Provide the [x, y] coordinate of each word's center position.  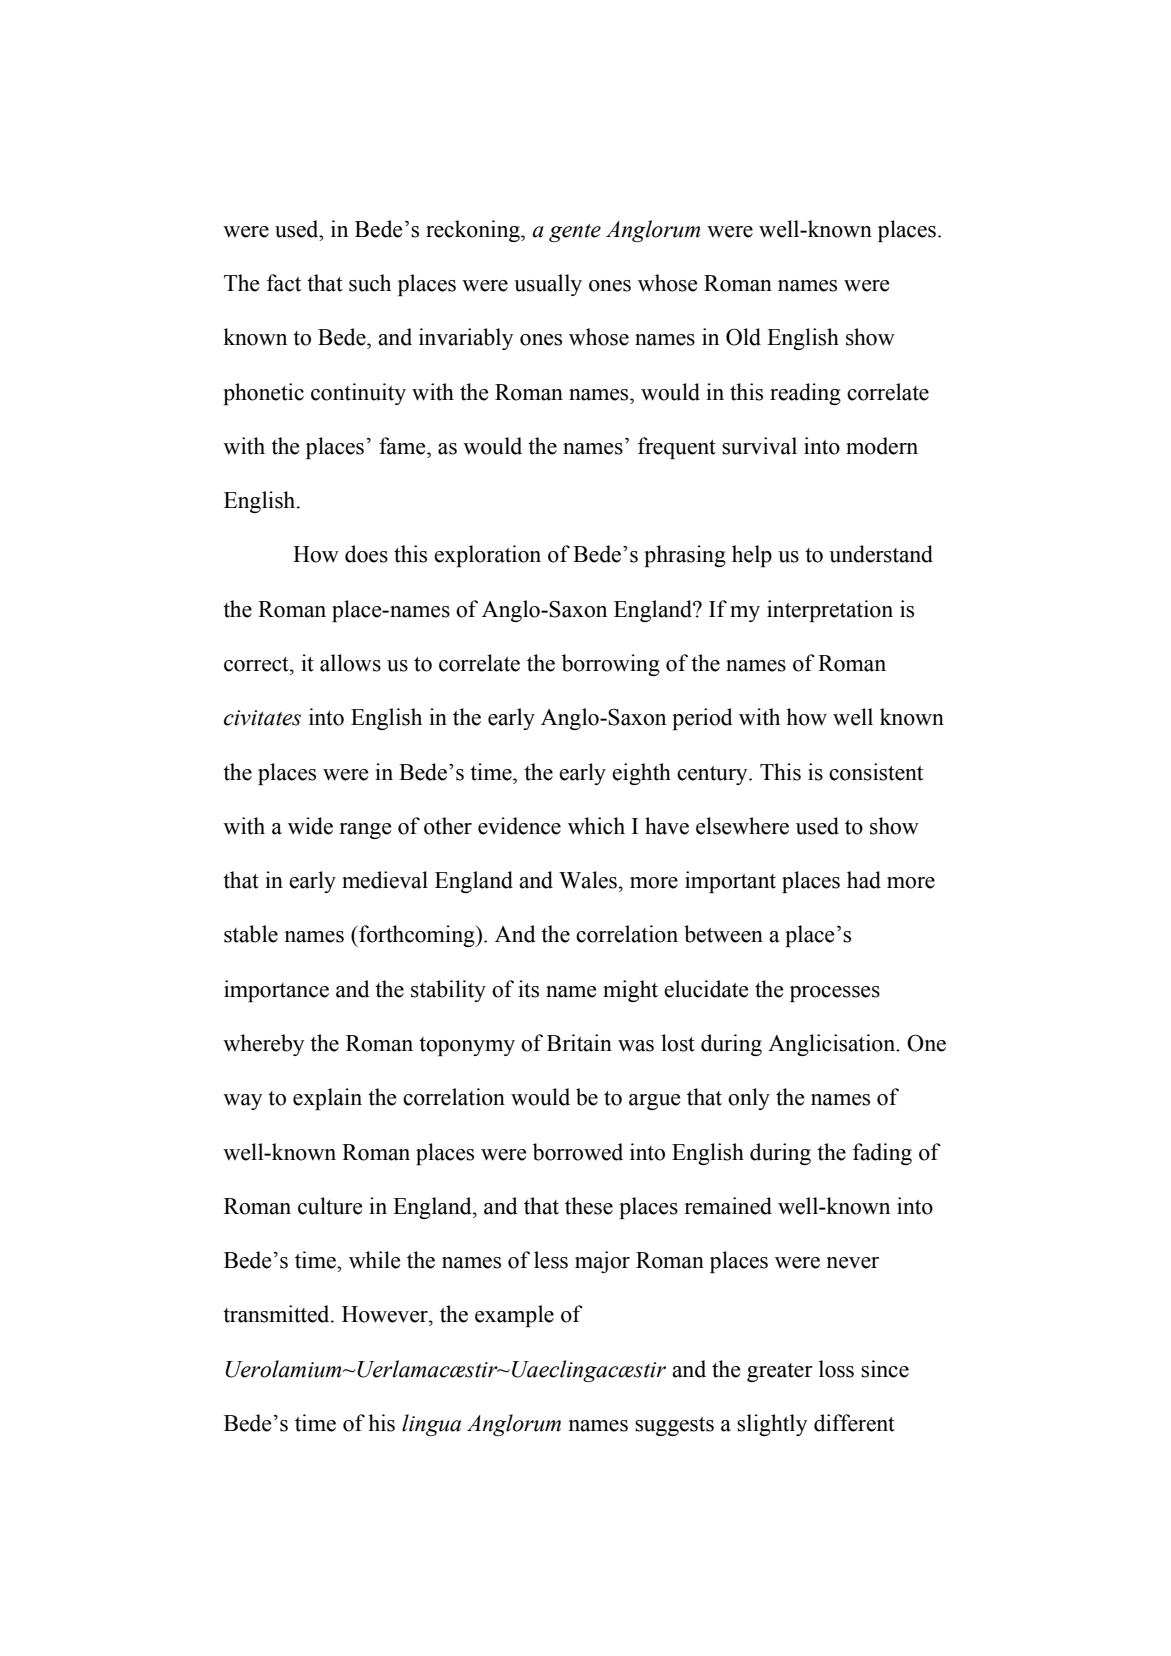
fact [284, 283]
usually [548, 285]
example [514, 1316]
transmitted [277, 1314]
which [596, 826]
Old [743, 337]
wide [310, 826]
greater [780, 1372]
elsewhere [742, 826]
